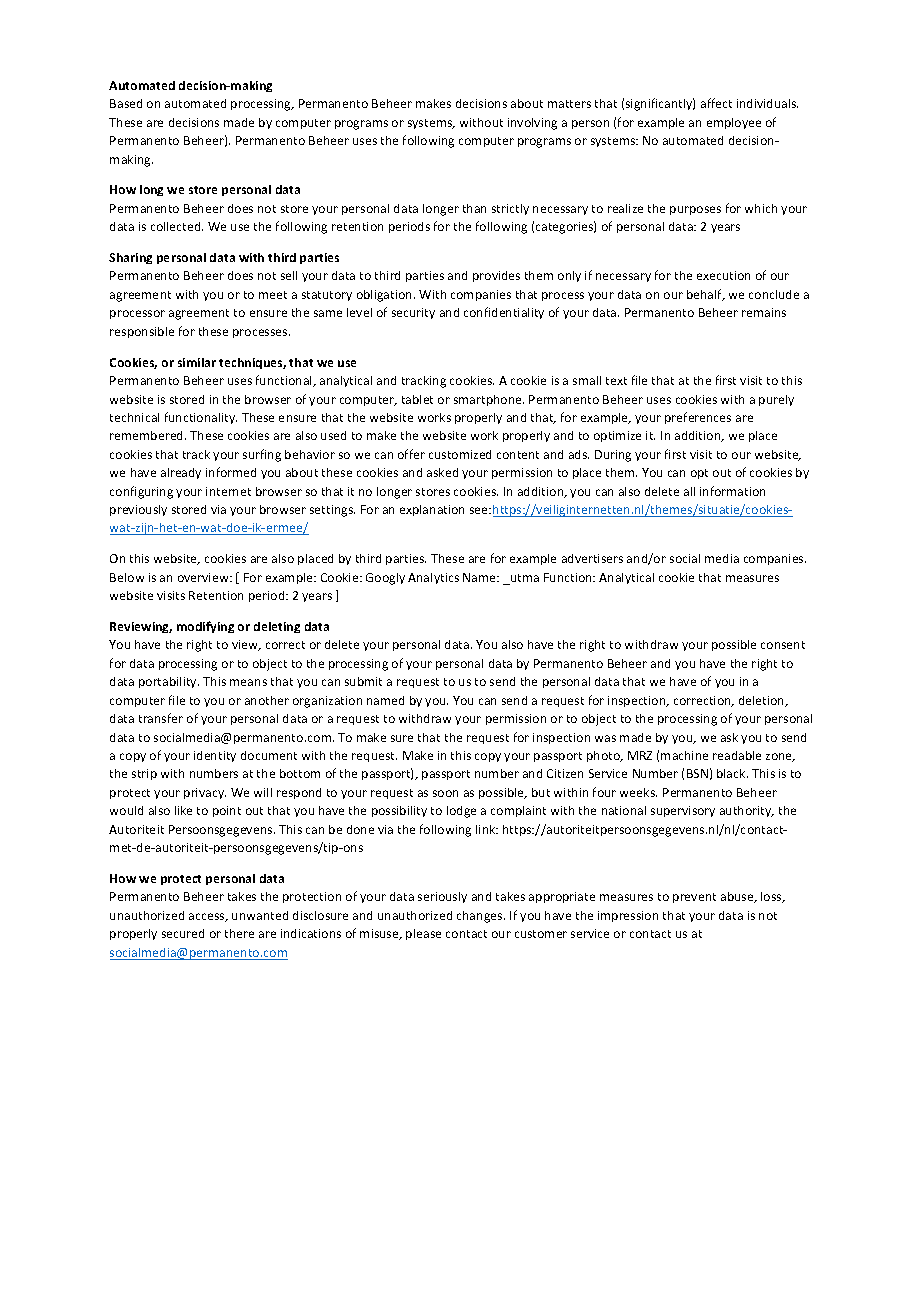  I want to click on information, so click(732, 491).
